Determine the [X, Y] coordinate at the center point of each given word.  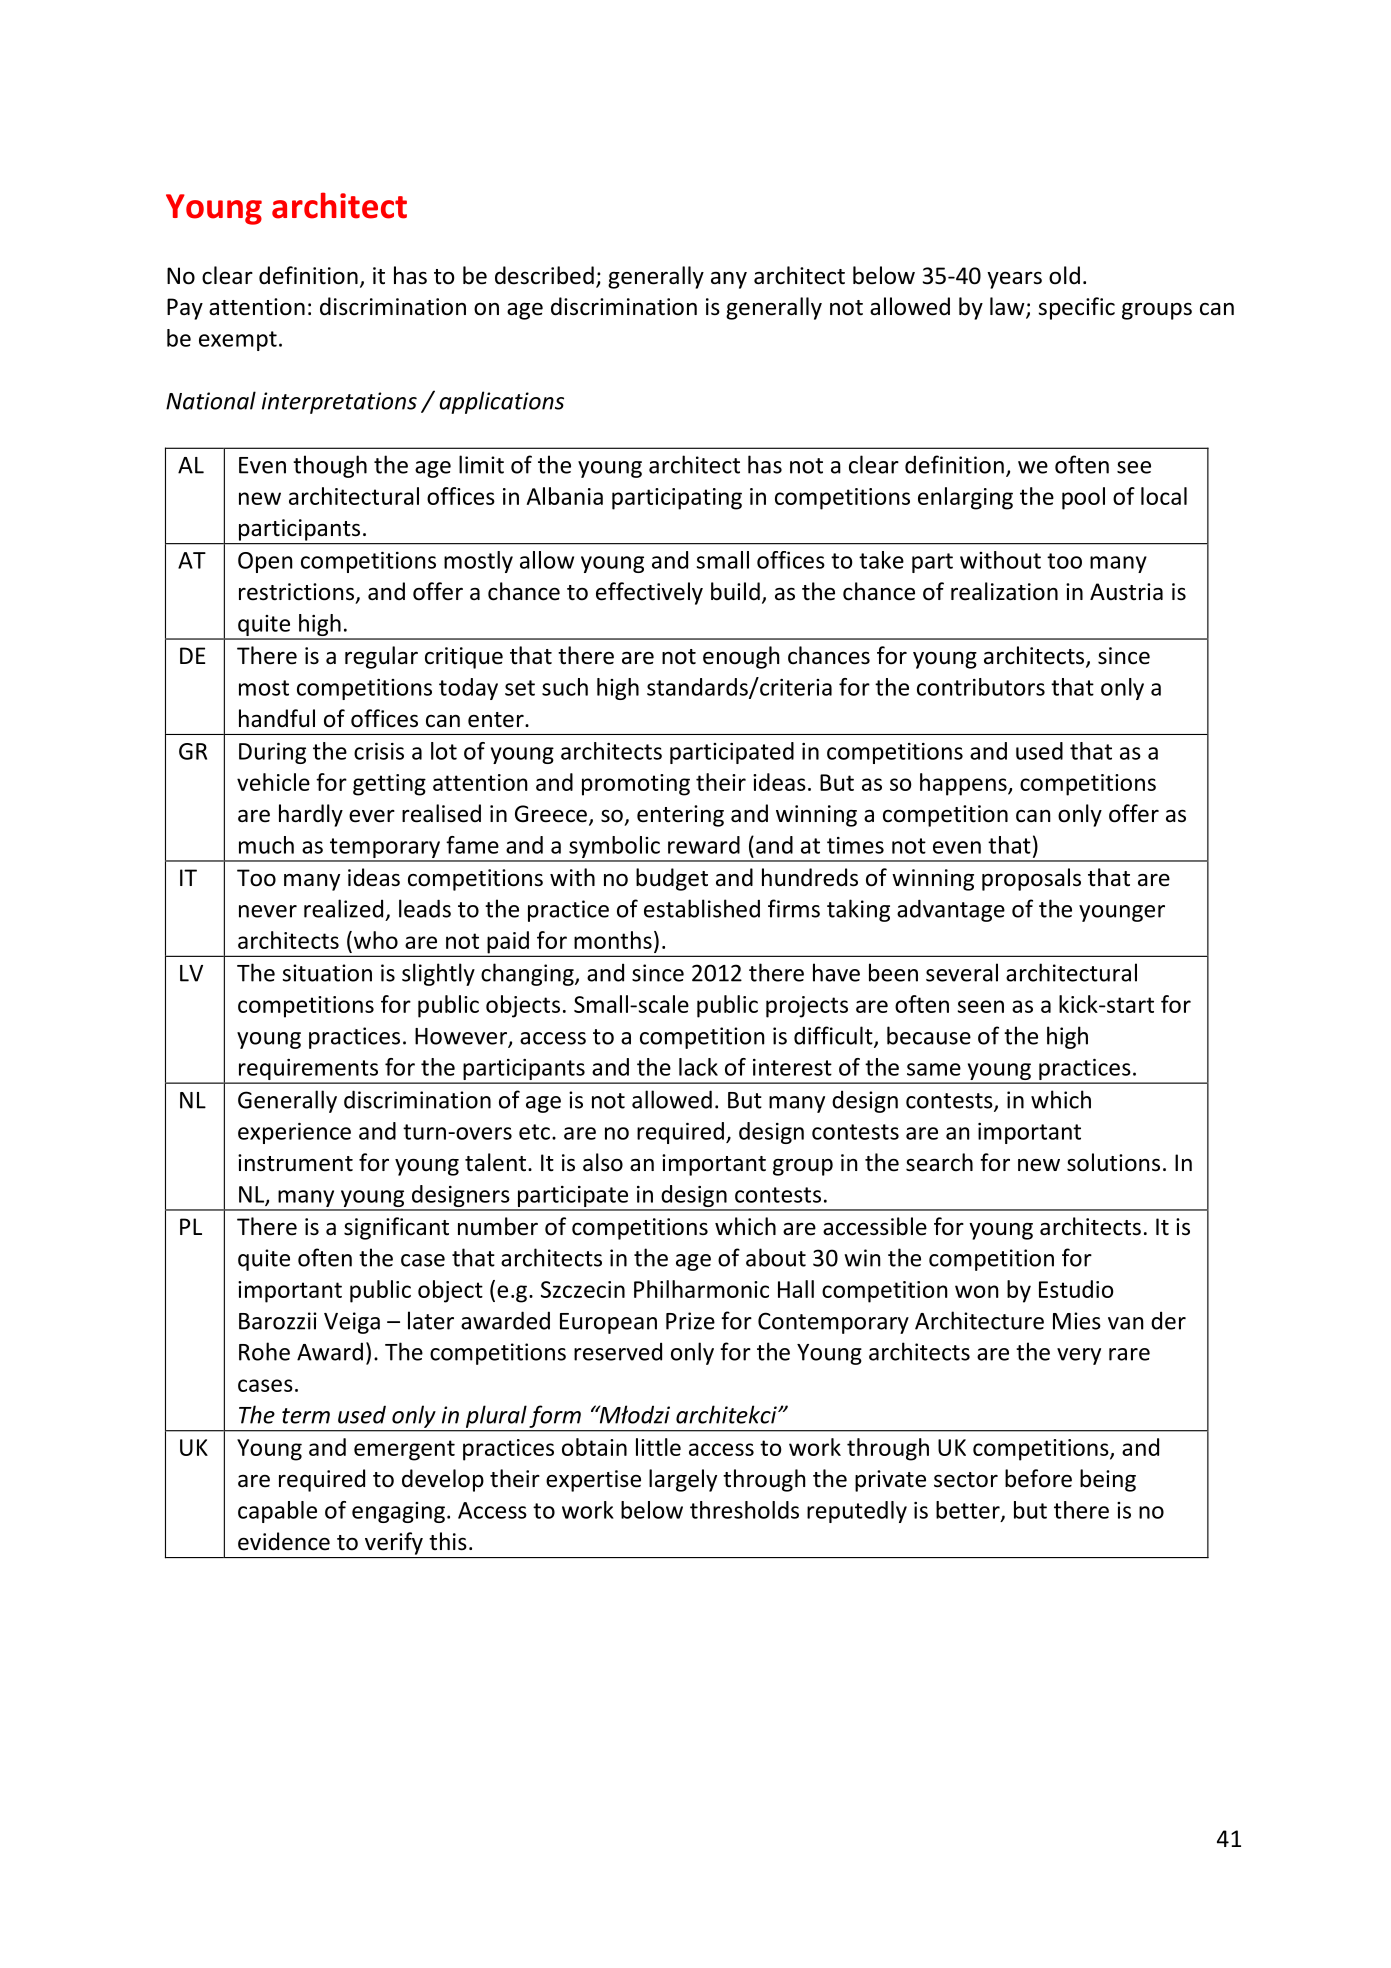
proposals [1031, 879]
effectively [649, 593]
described [544, 275]
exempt [238, 341]
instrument [295, 1163]
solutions [1113, 1162]
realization [1004, 591]
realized [343, 908]
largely [683, 1480]
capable [277, 1512]
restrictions [296, 592]
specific [1076, 308]
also [603, 1162]
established [702, 908]
